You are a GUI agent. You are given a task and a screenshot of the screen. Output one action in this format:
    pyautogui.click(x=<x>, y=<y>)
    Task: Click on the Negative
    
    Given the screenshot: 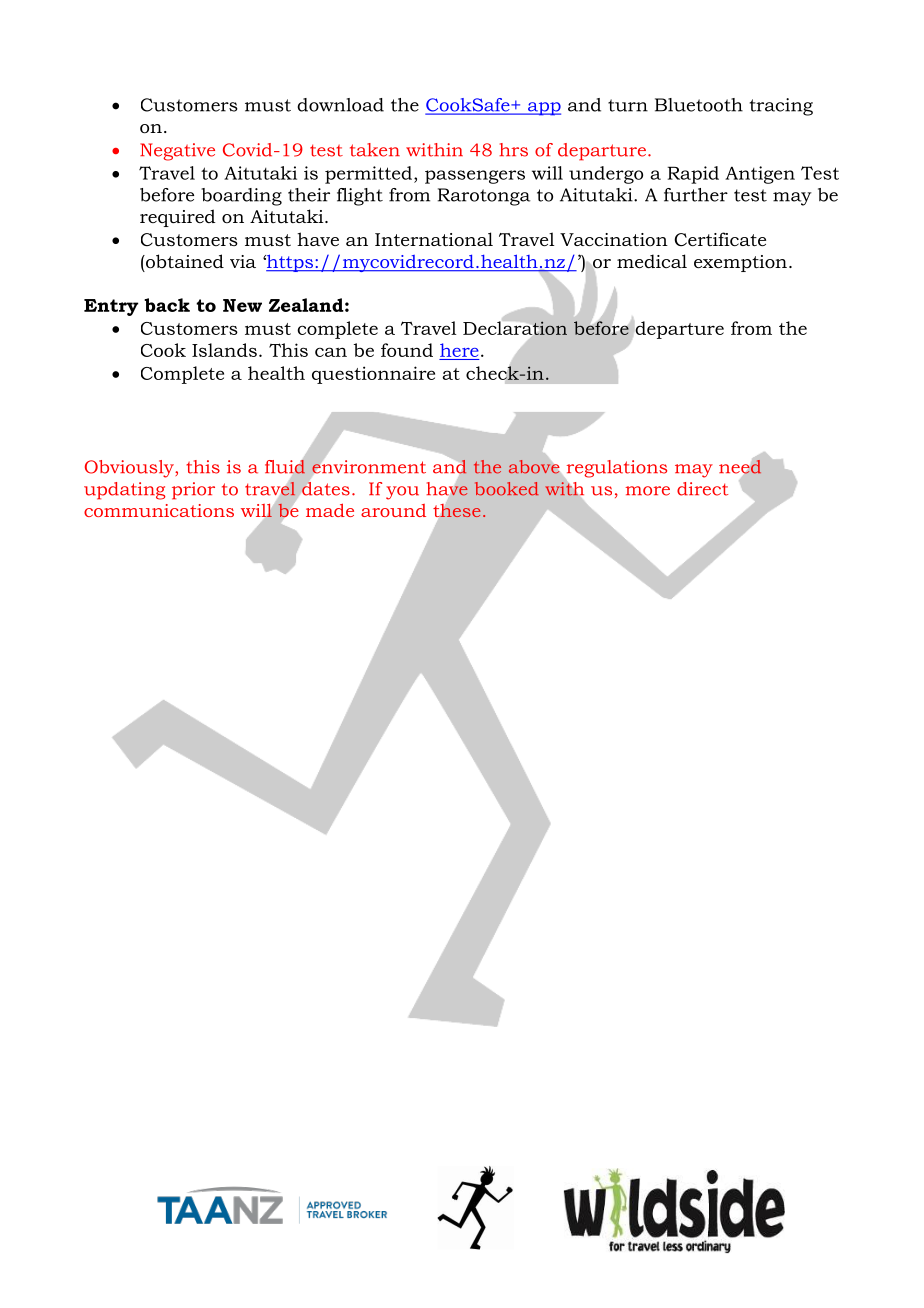 What is the action you would take?
    pyautogui.click(x=177, y=152)
